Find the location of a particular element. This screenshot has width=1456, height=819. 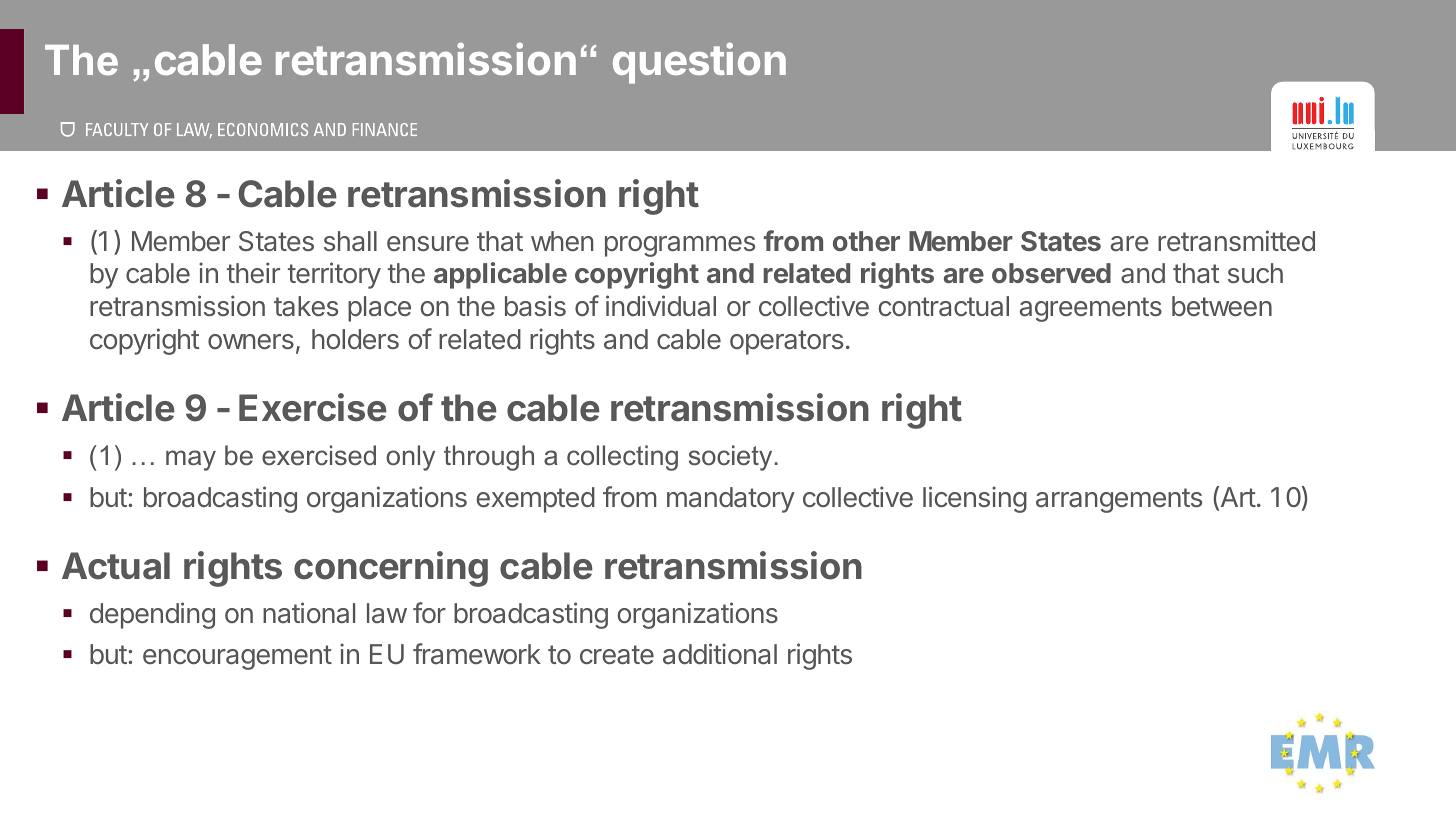

arrangements is located at coordinates (1119, 500).
